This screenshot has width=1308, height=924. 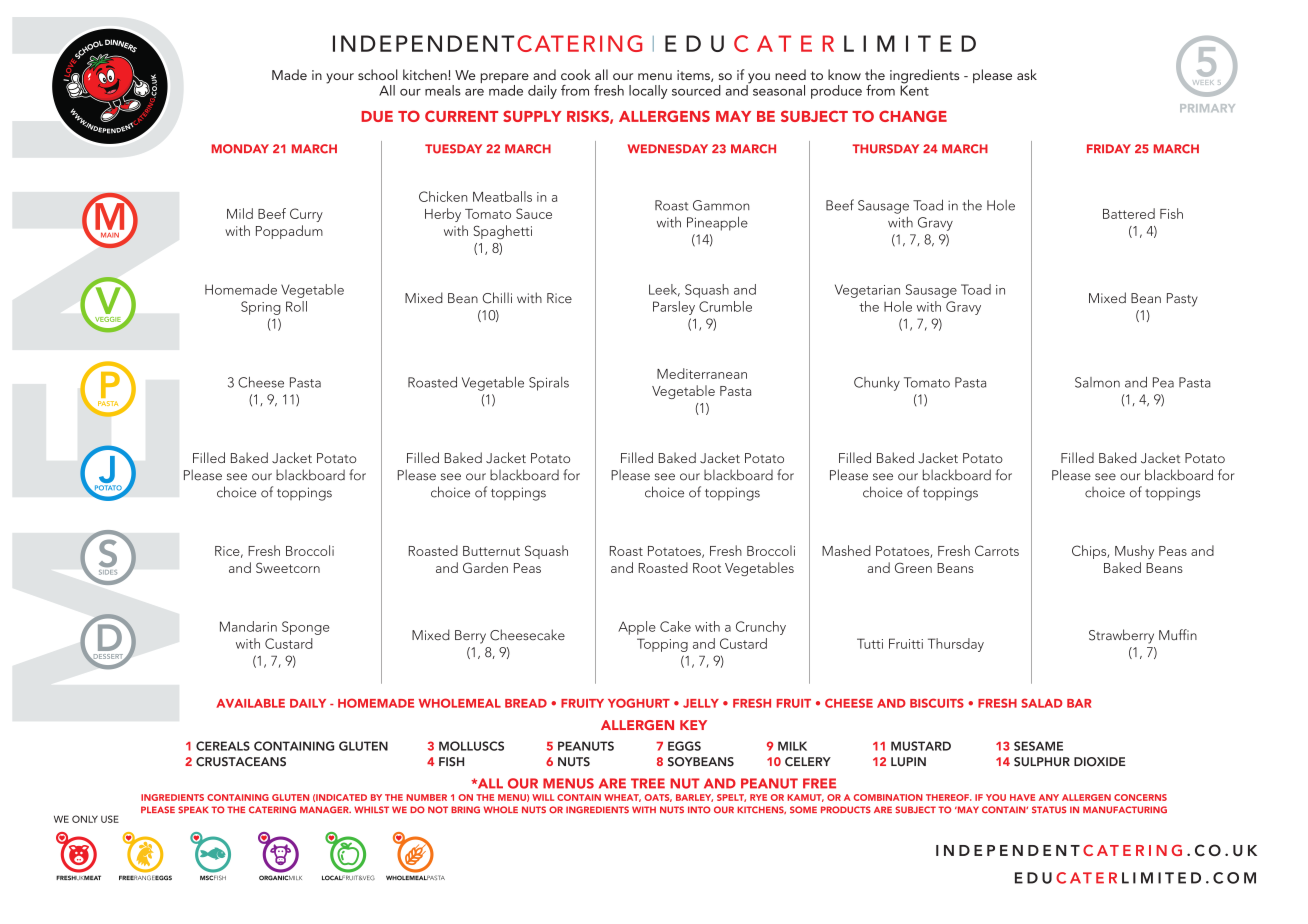 I want to click on SPEAK, so click(x=193, y=810).
